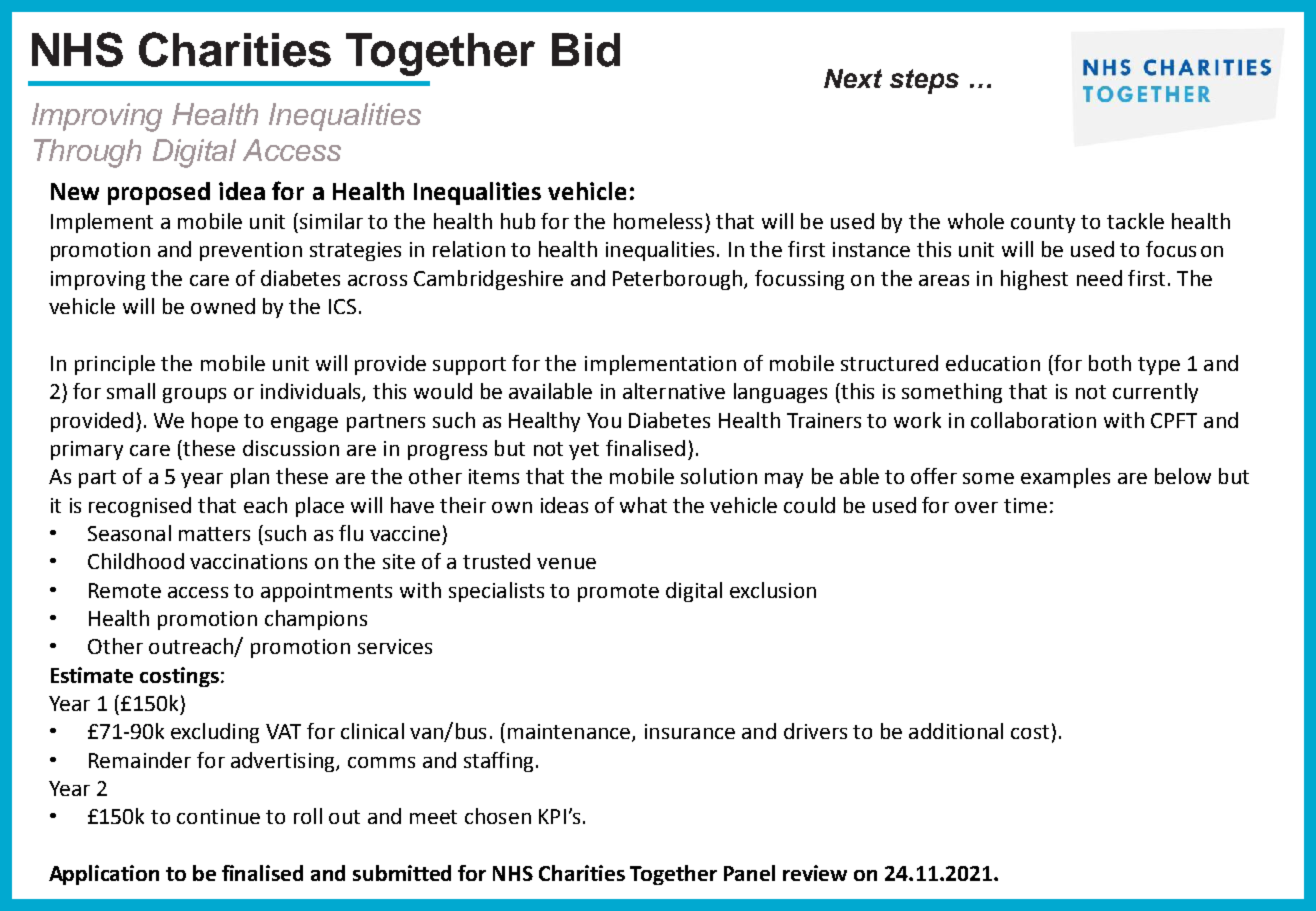  I want to click on additional, so click(956, 731).
